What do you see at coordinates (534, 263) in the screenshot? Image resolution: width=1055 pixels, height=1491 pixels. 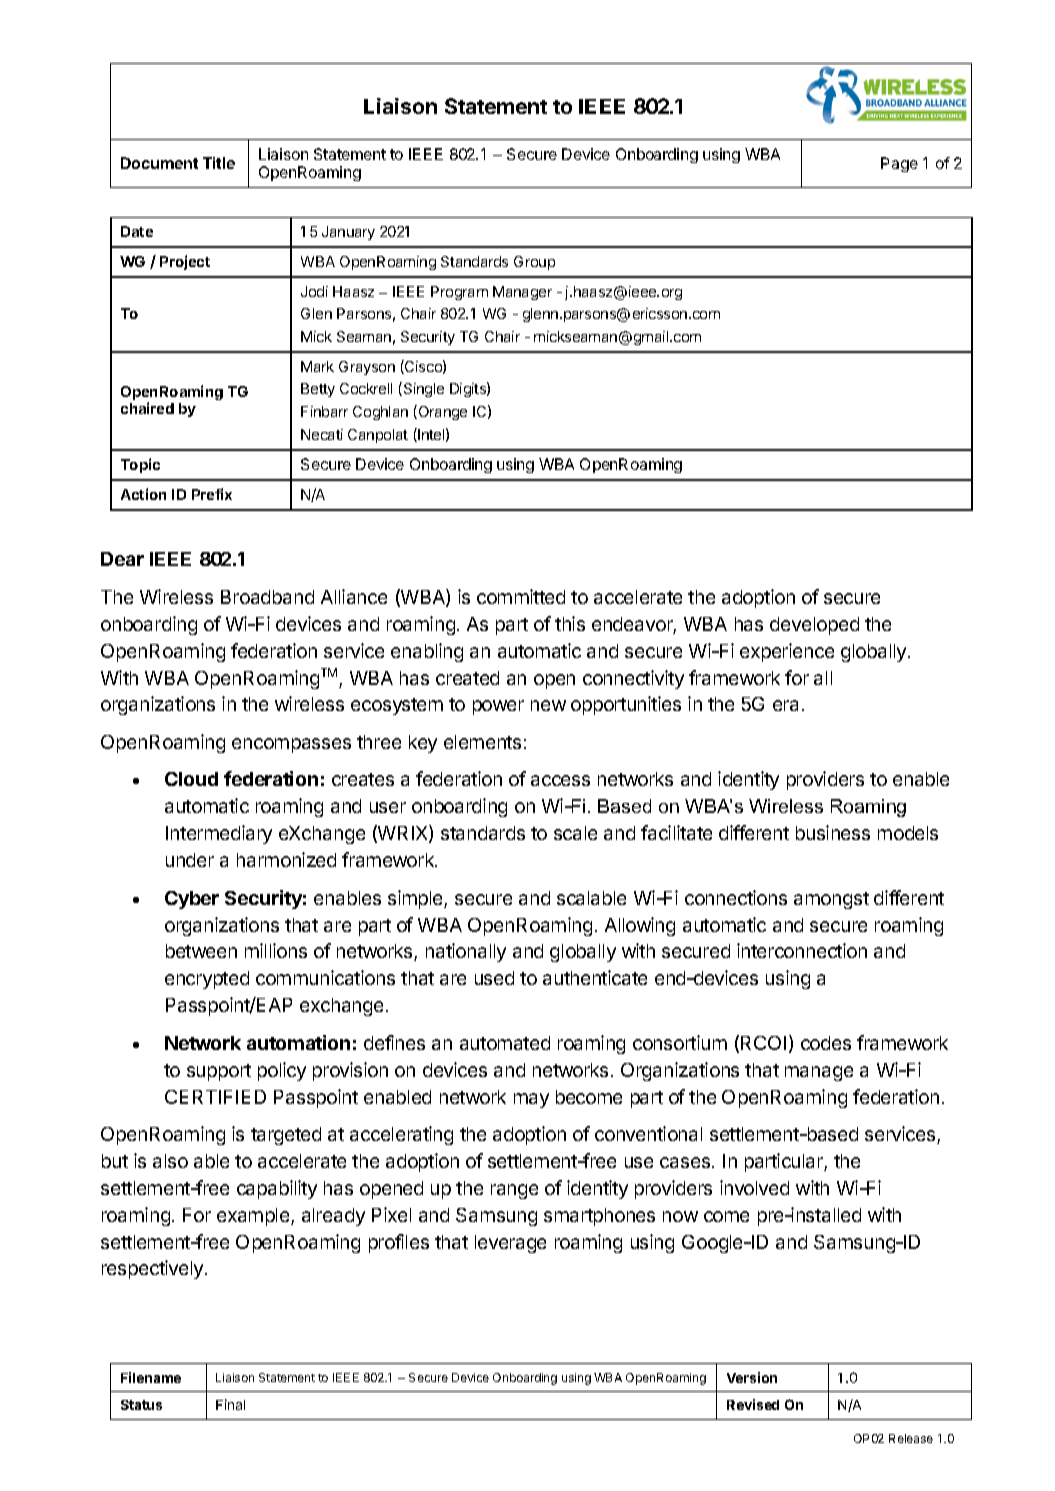 I see `Group` at bounding box center [534, 263].
